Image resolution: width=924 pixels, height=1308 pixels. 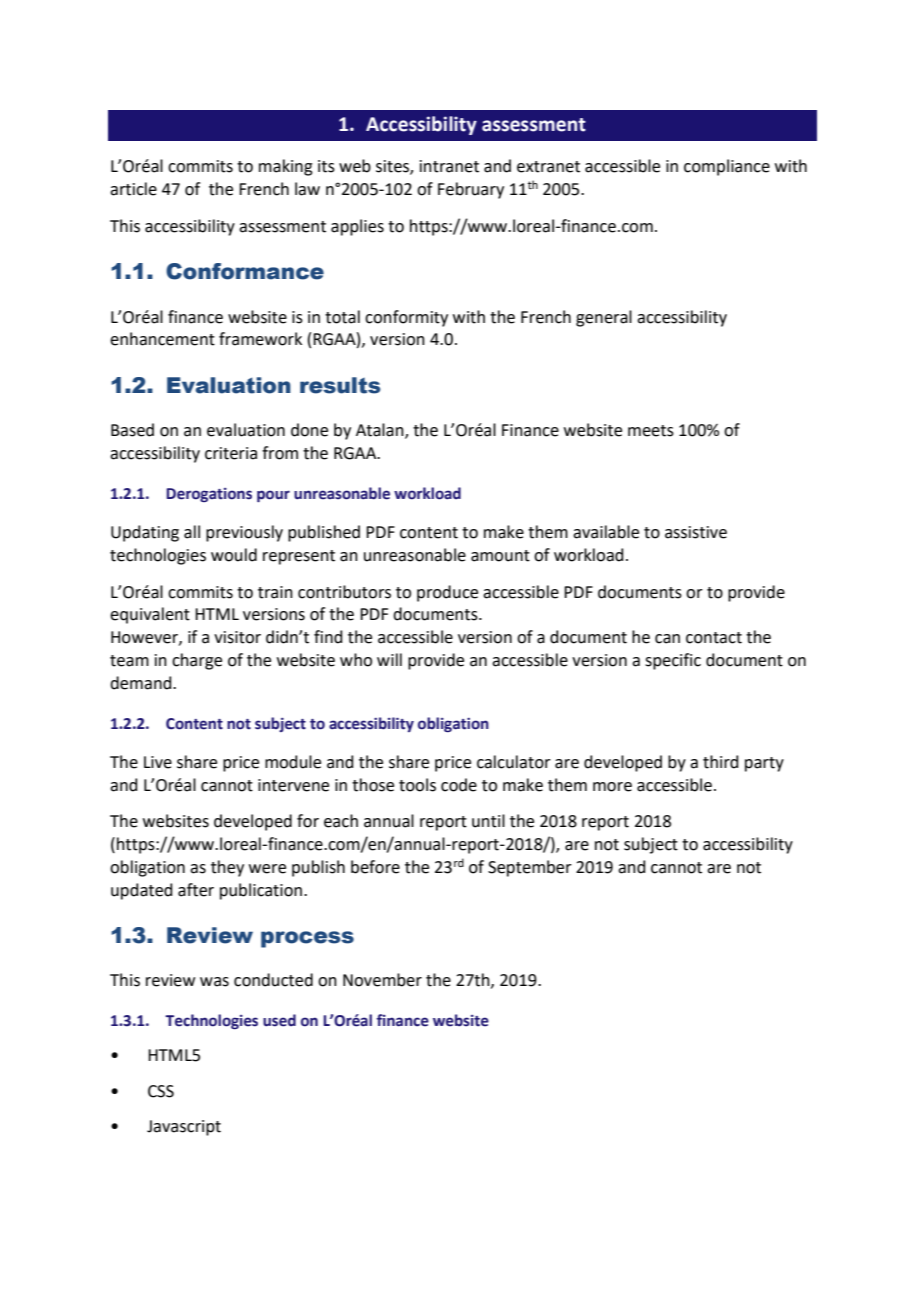 I want to click on criteria, so click(x=231, y=453).
